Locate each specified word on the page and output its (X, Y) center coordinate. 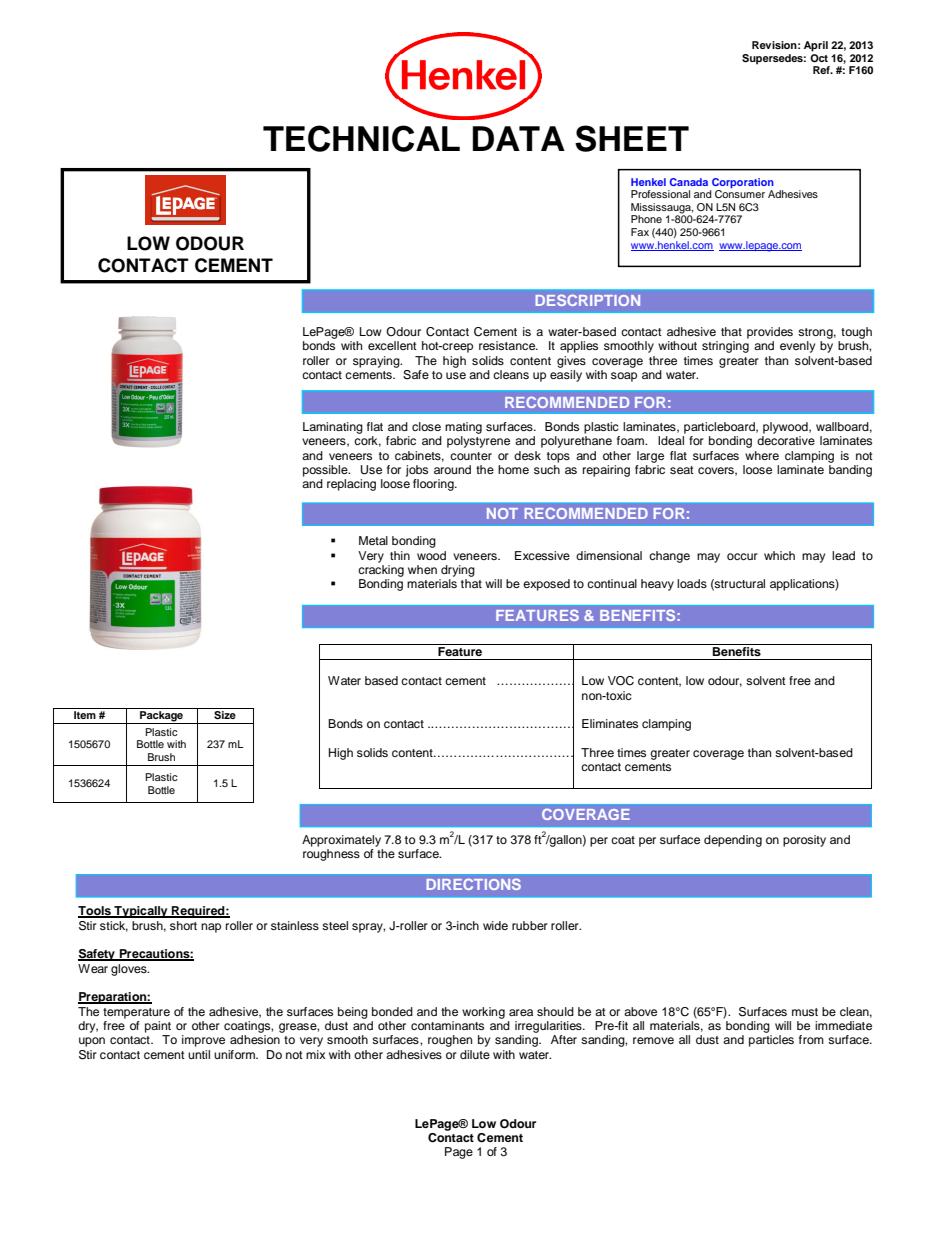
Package (161, 717)
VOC (621, 681)
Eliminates (610, 723)
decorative (786, 440)
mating (463, 428)
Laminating (333, 428)
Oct (819, 57)
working (483, 1013)
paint (158, 1027)
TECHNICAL (361, 138)
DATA (519, 138)
